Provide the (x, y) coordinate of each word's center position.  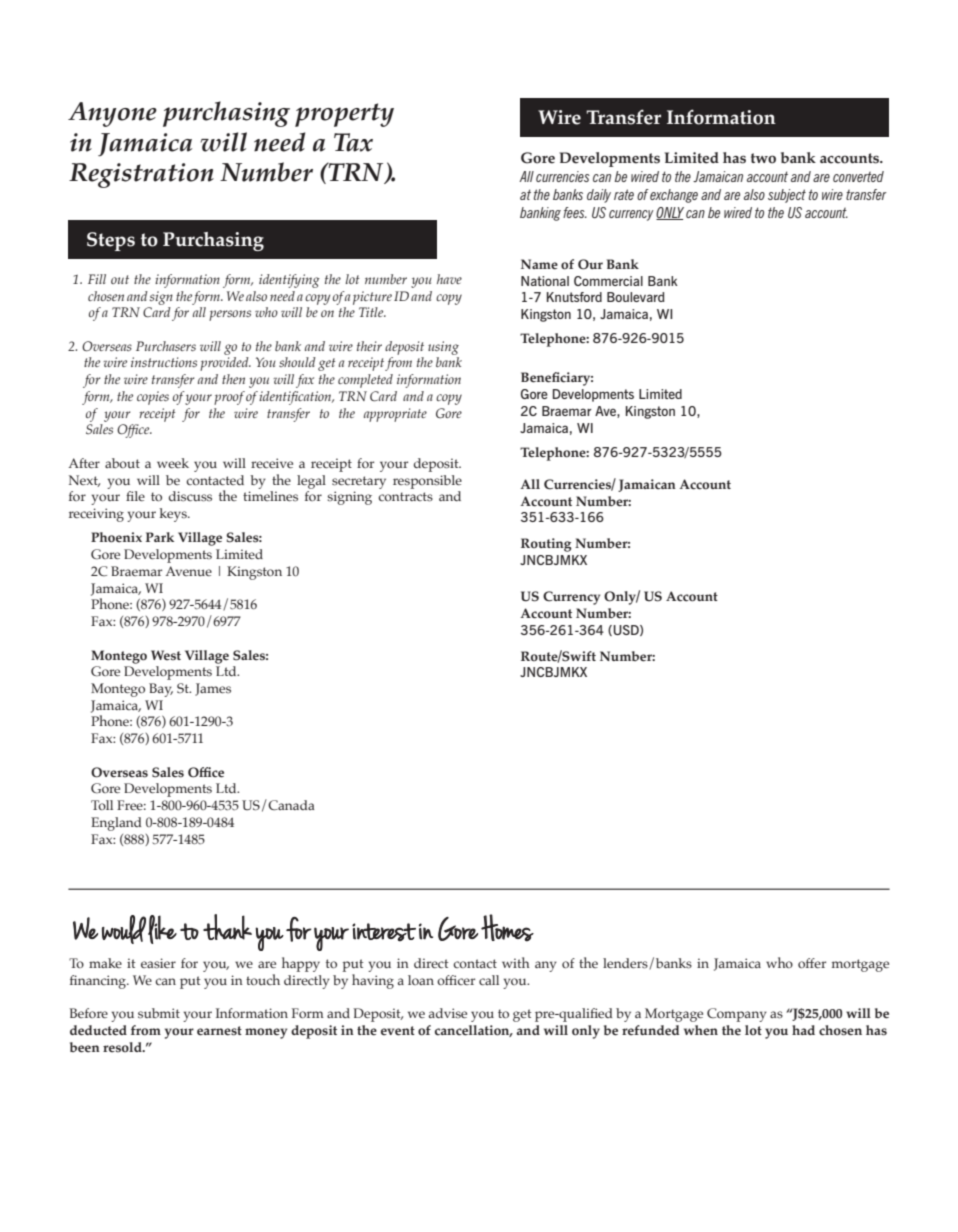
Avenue (188, 571)
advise (448, 1013)
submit (159, 1013)
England (116, 824)
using (443, 348)
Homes (507, 928)
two (763, 158)
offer (812, 963)
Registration (141, 175)
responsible (427, 482)
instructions (164, 362)
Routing (546, 545)
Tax (353, 142)
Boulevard (636, 297)
